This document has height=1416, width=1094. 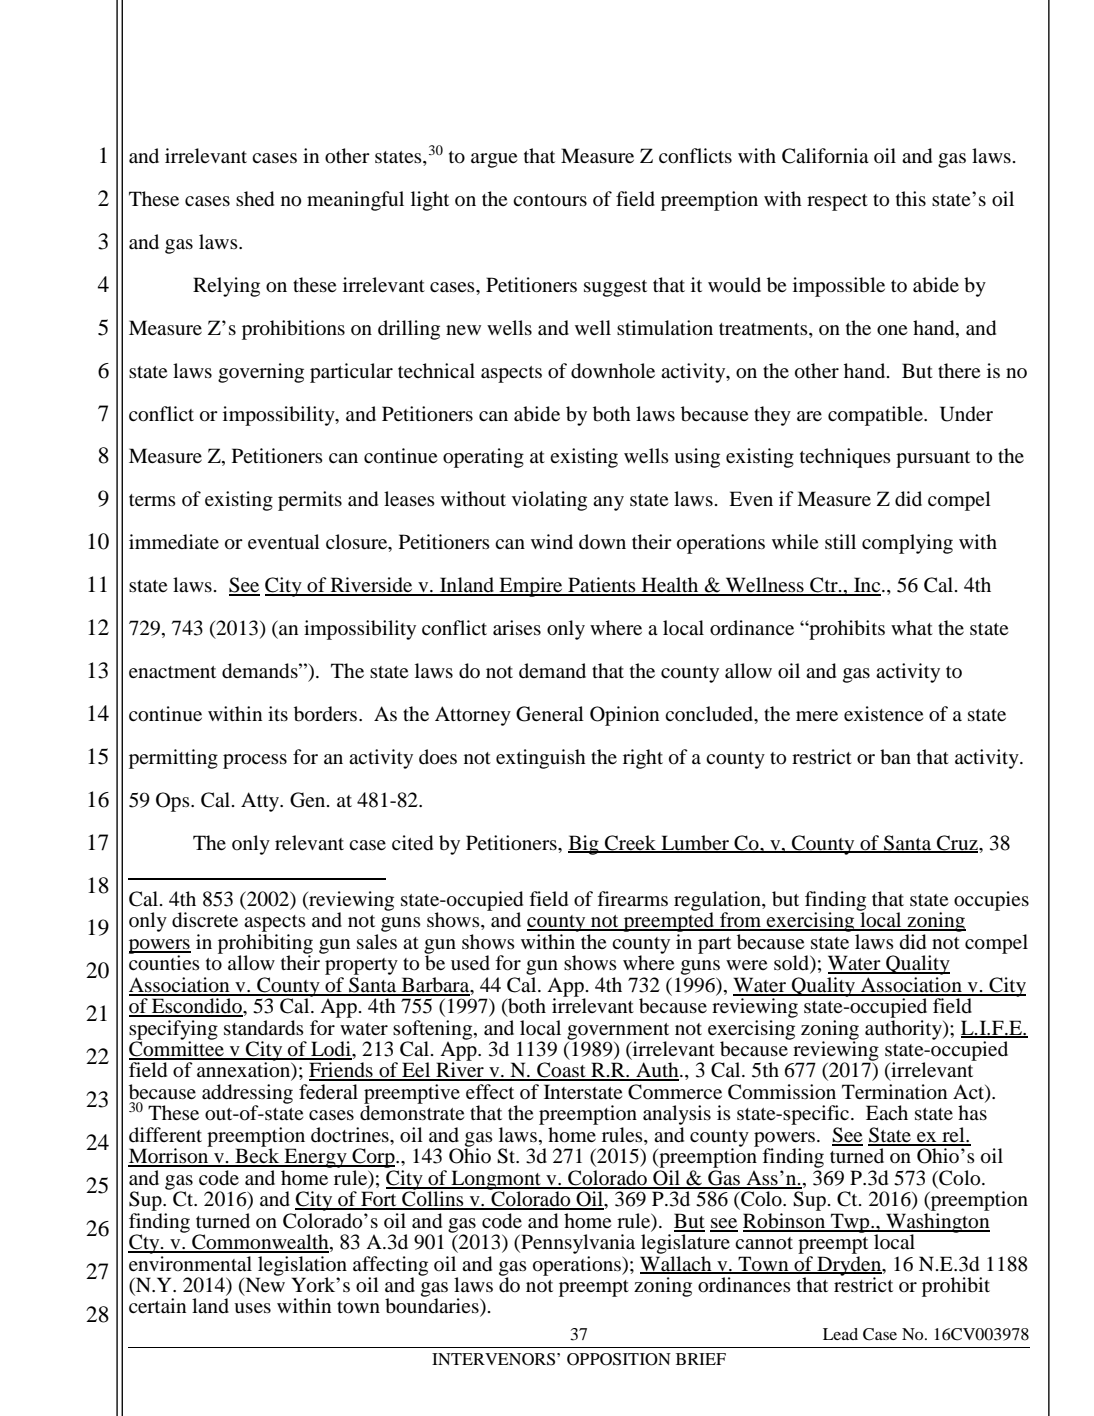 What do you see at coordinates (255, 199) in the document?
I see `shed` at bounding box center [255, 199].
